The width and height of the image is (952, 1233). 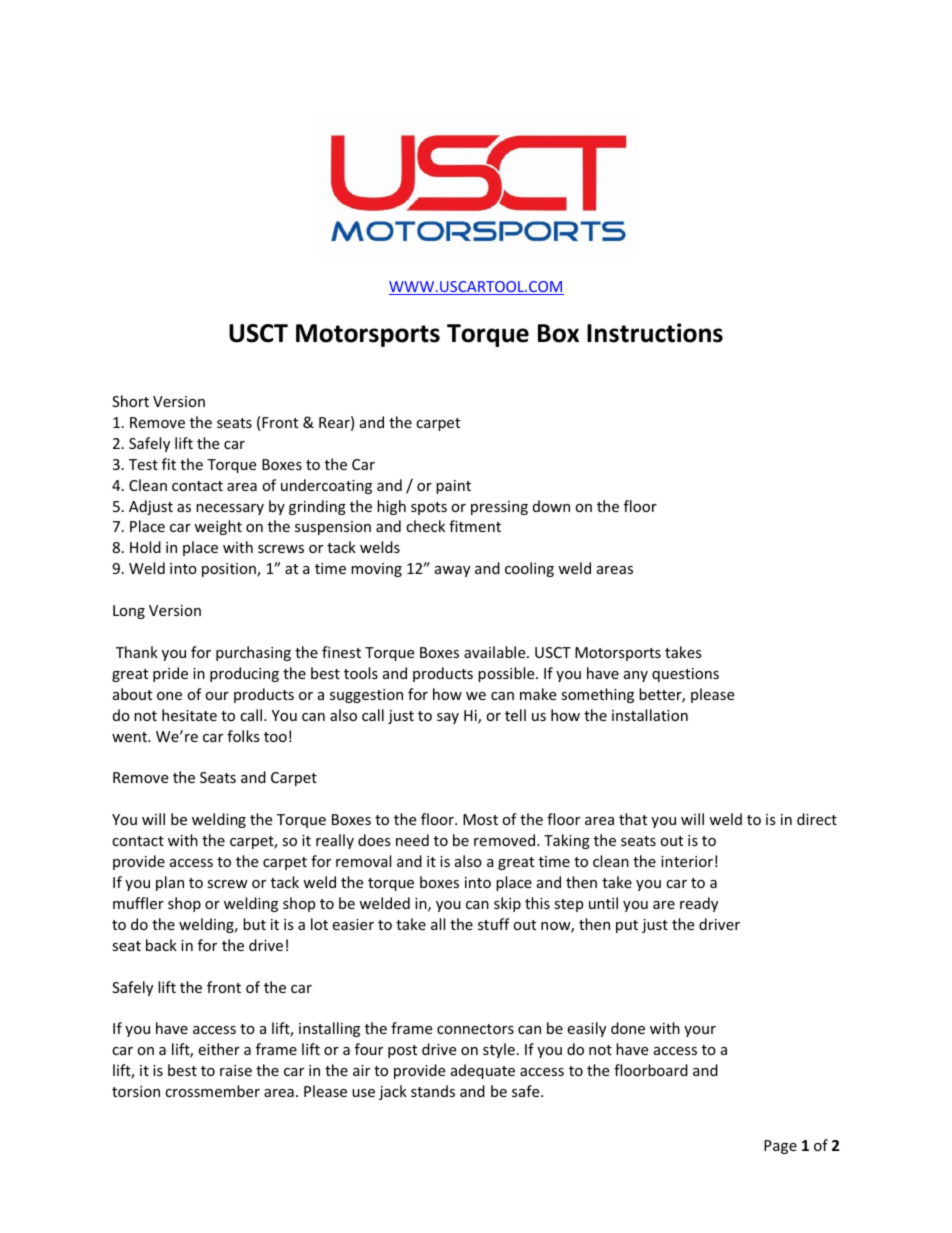 I want to click on stands, so click(x=433, y=1091).
